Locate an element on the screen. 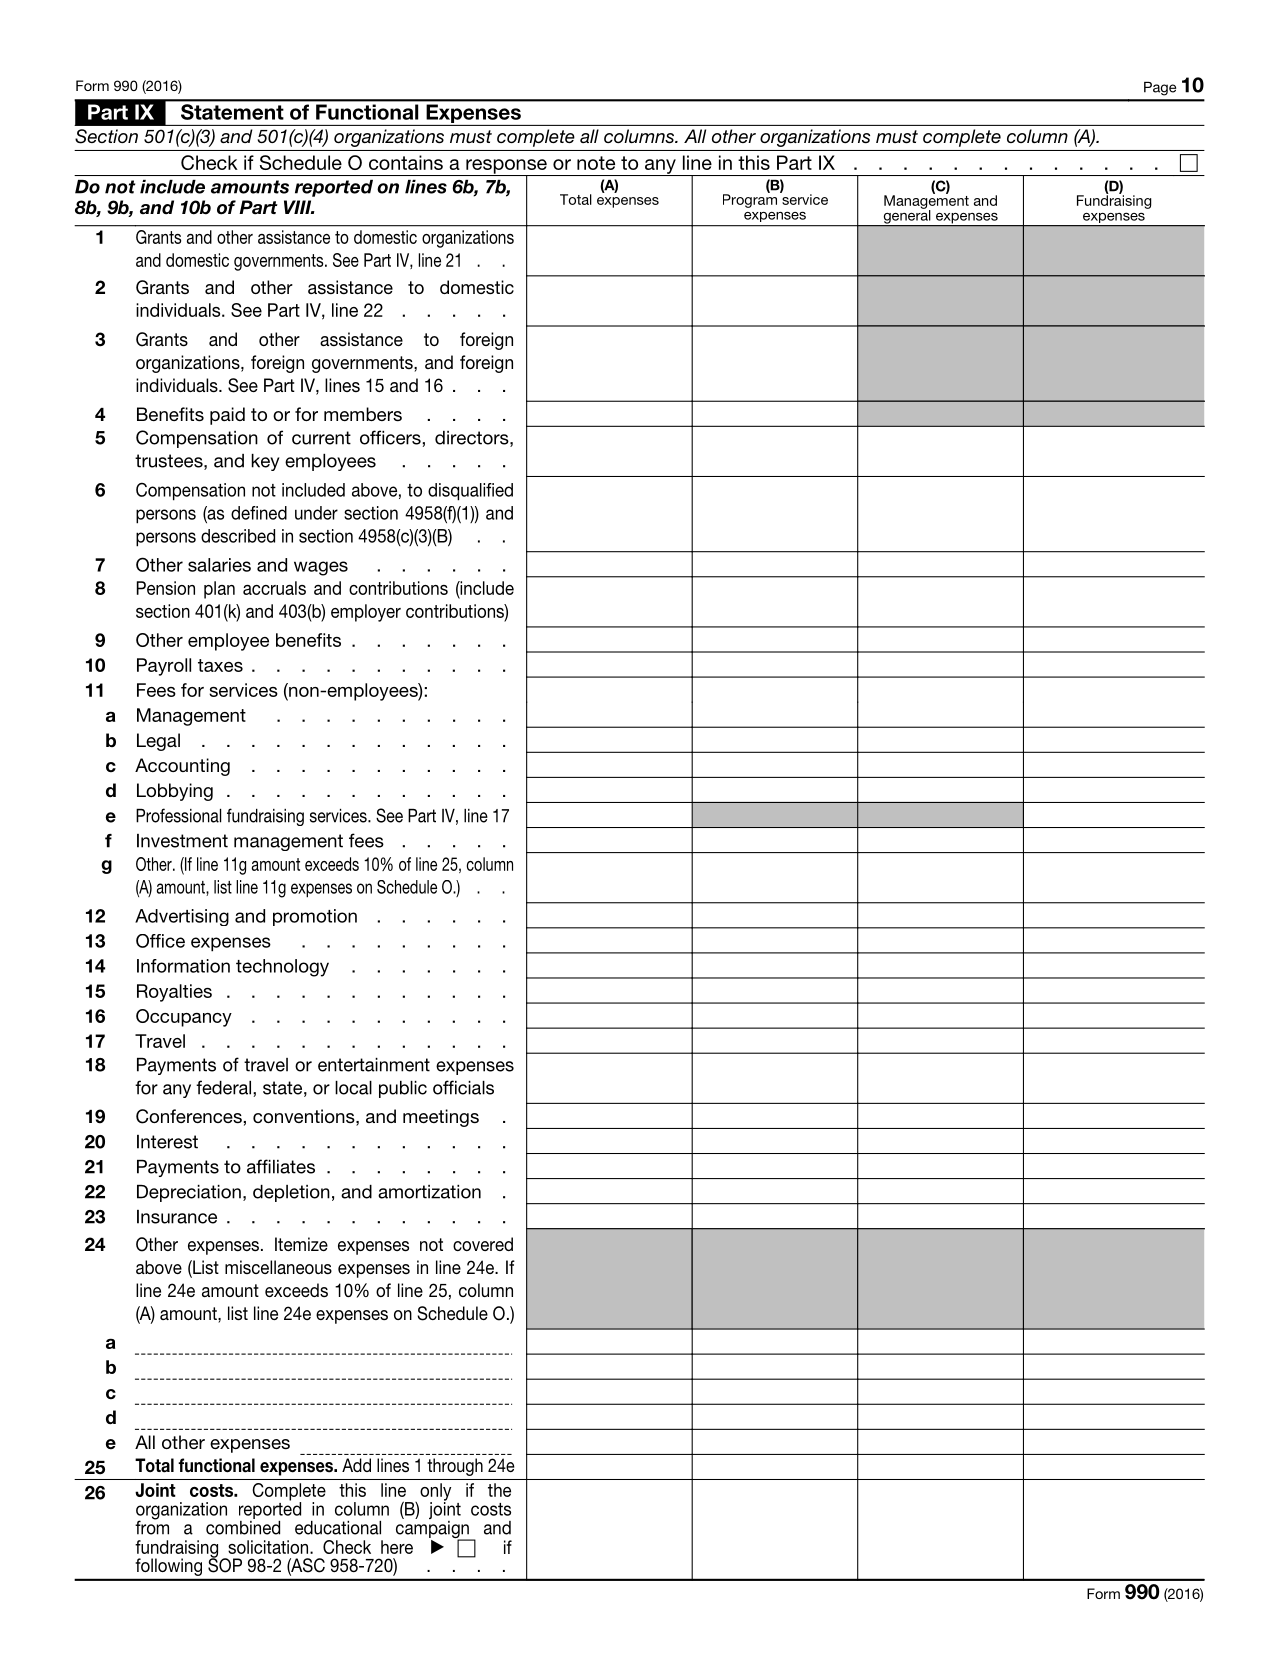 The image size is (1279, 1655). Program is located at coordinates (750, 200).
